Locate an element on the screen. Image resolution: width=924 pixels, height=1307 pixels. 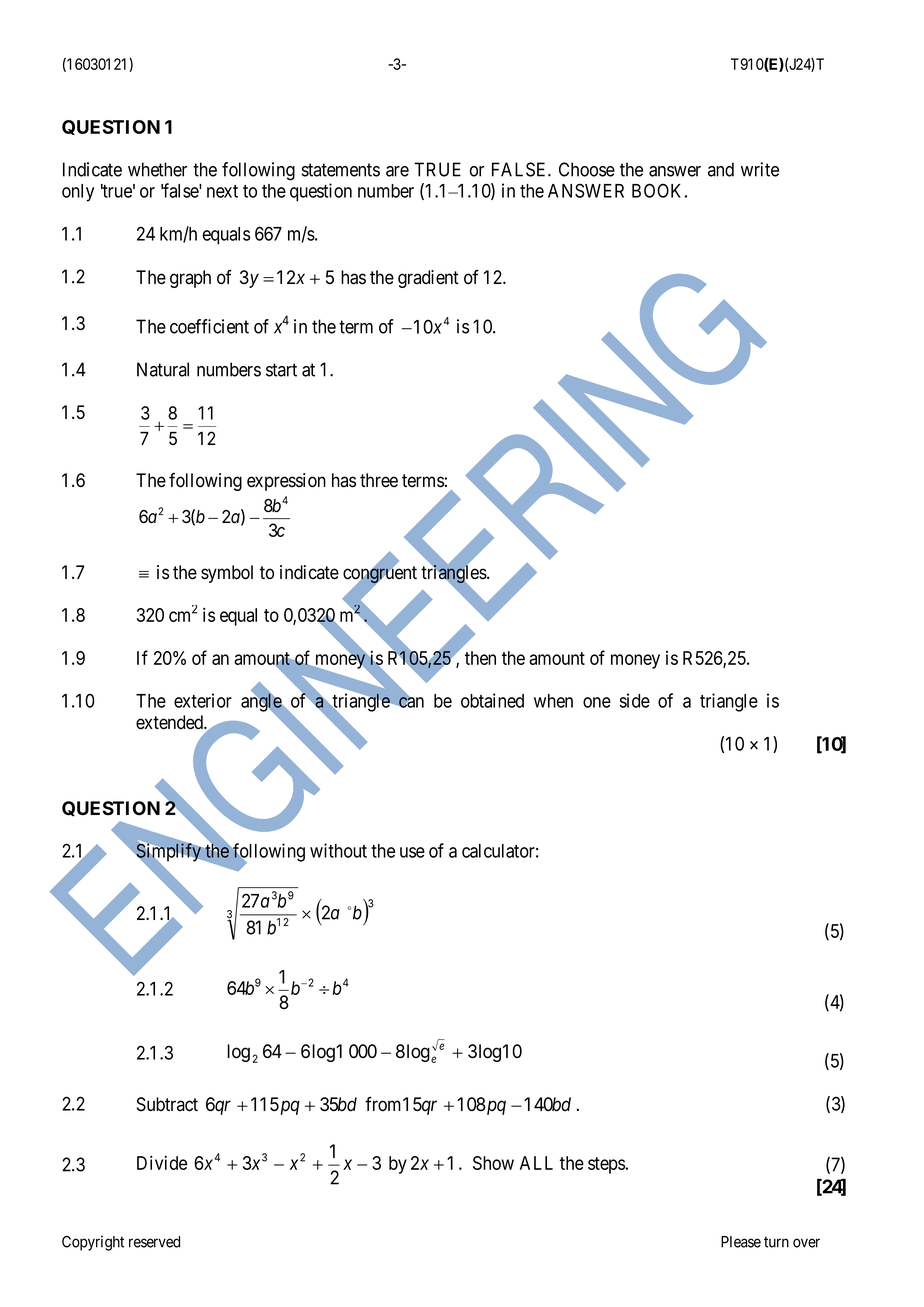
reserved is located at coordinates (154, 1242).
